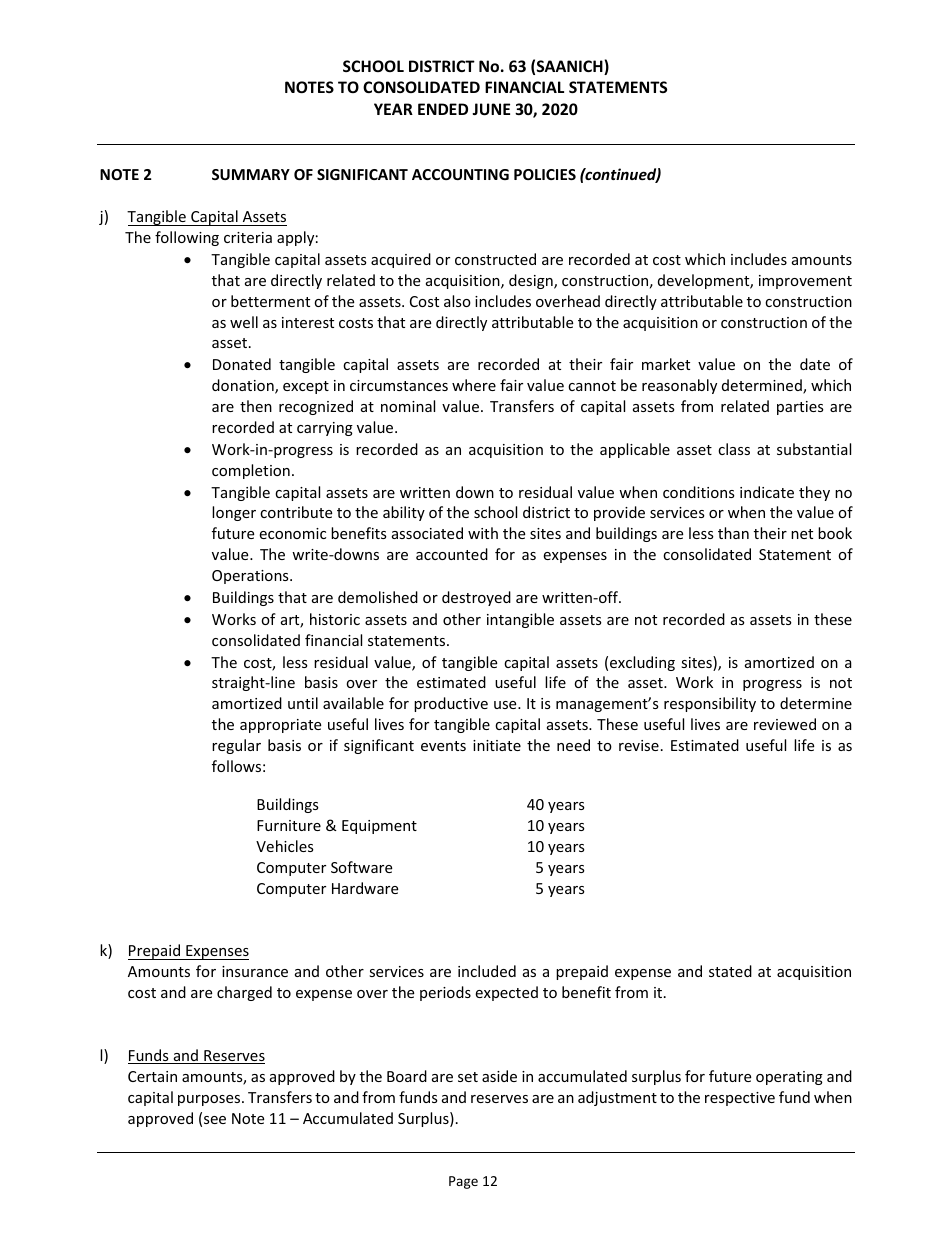  What do you see at coordinates (474, 385) in the screenshot?
I see `where` at bounding box center [474, 385].
